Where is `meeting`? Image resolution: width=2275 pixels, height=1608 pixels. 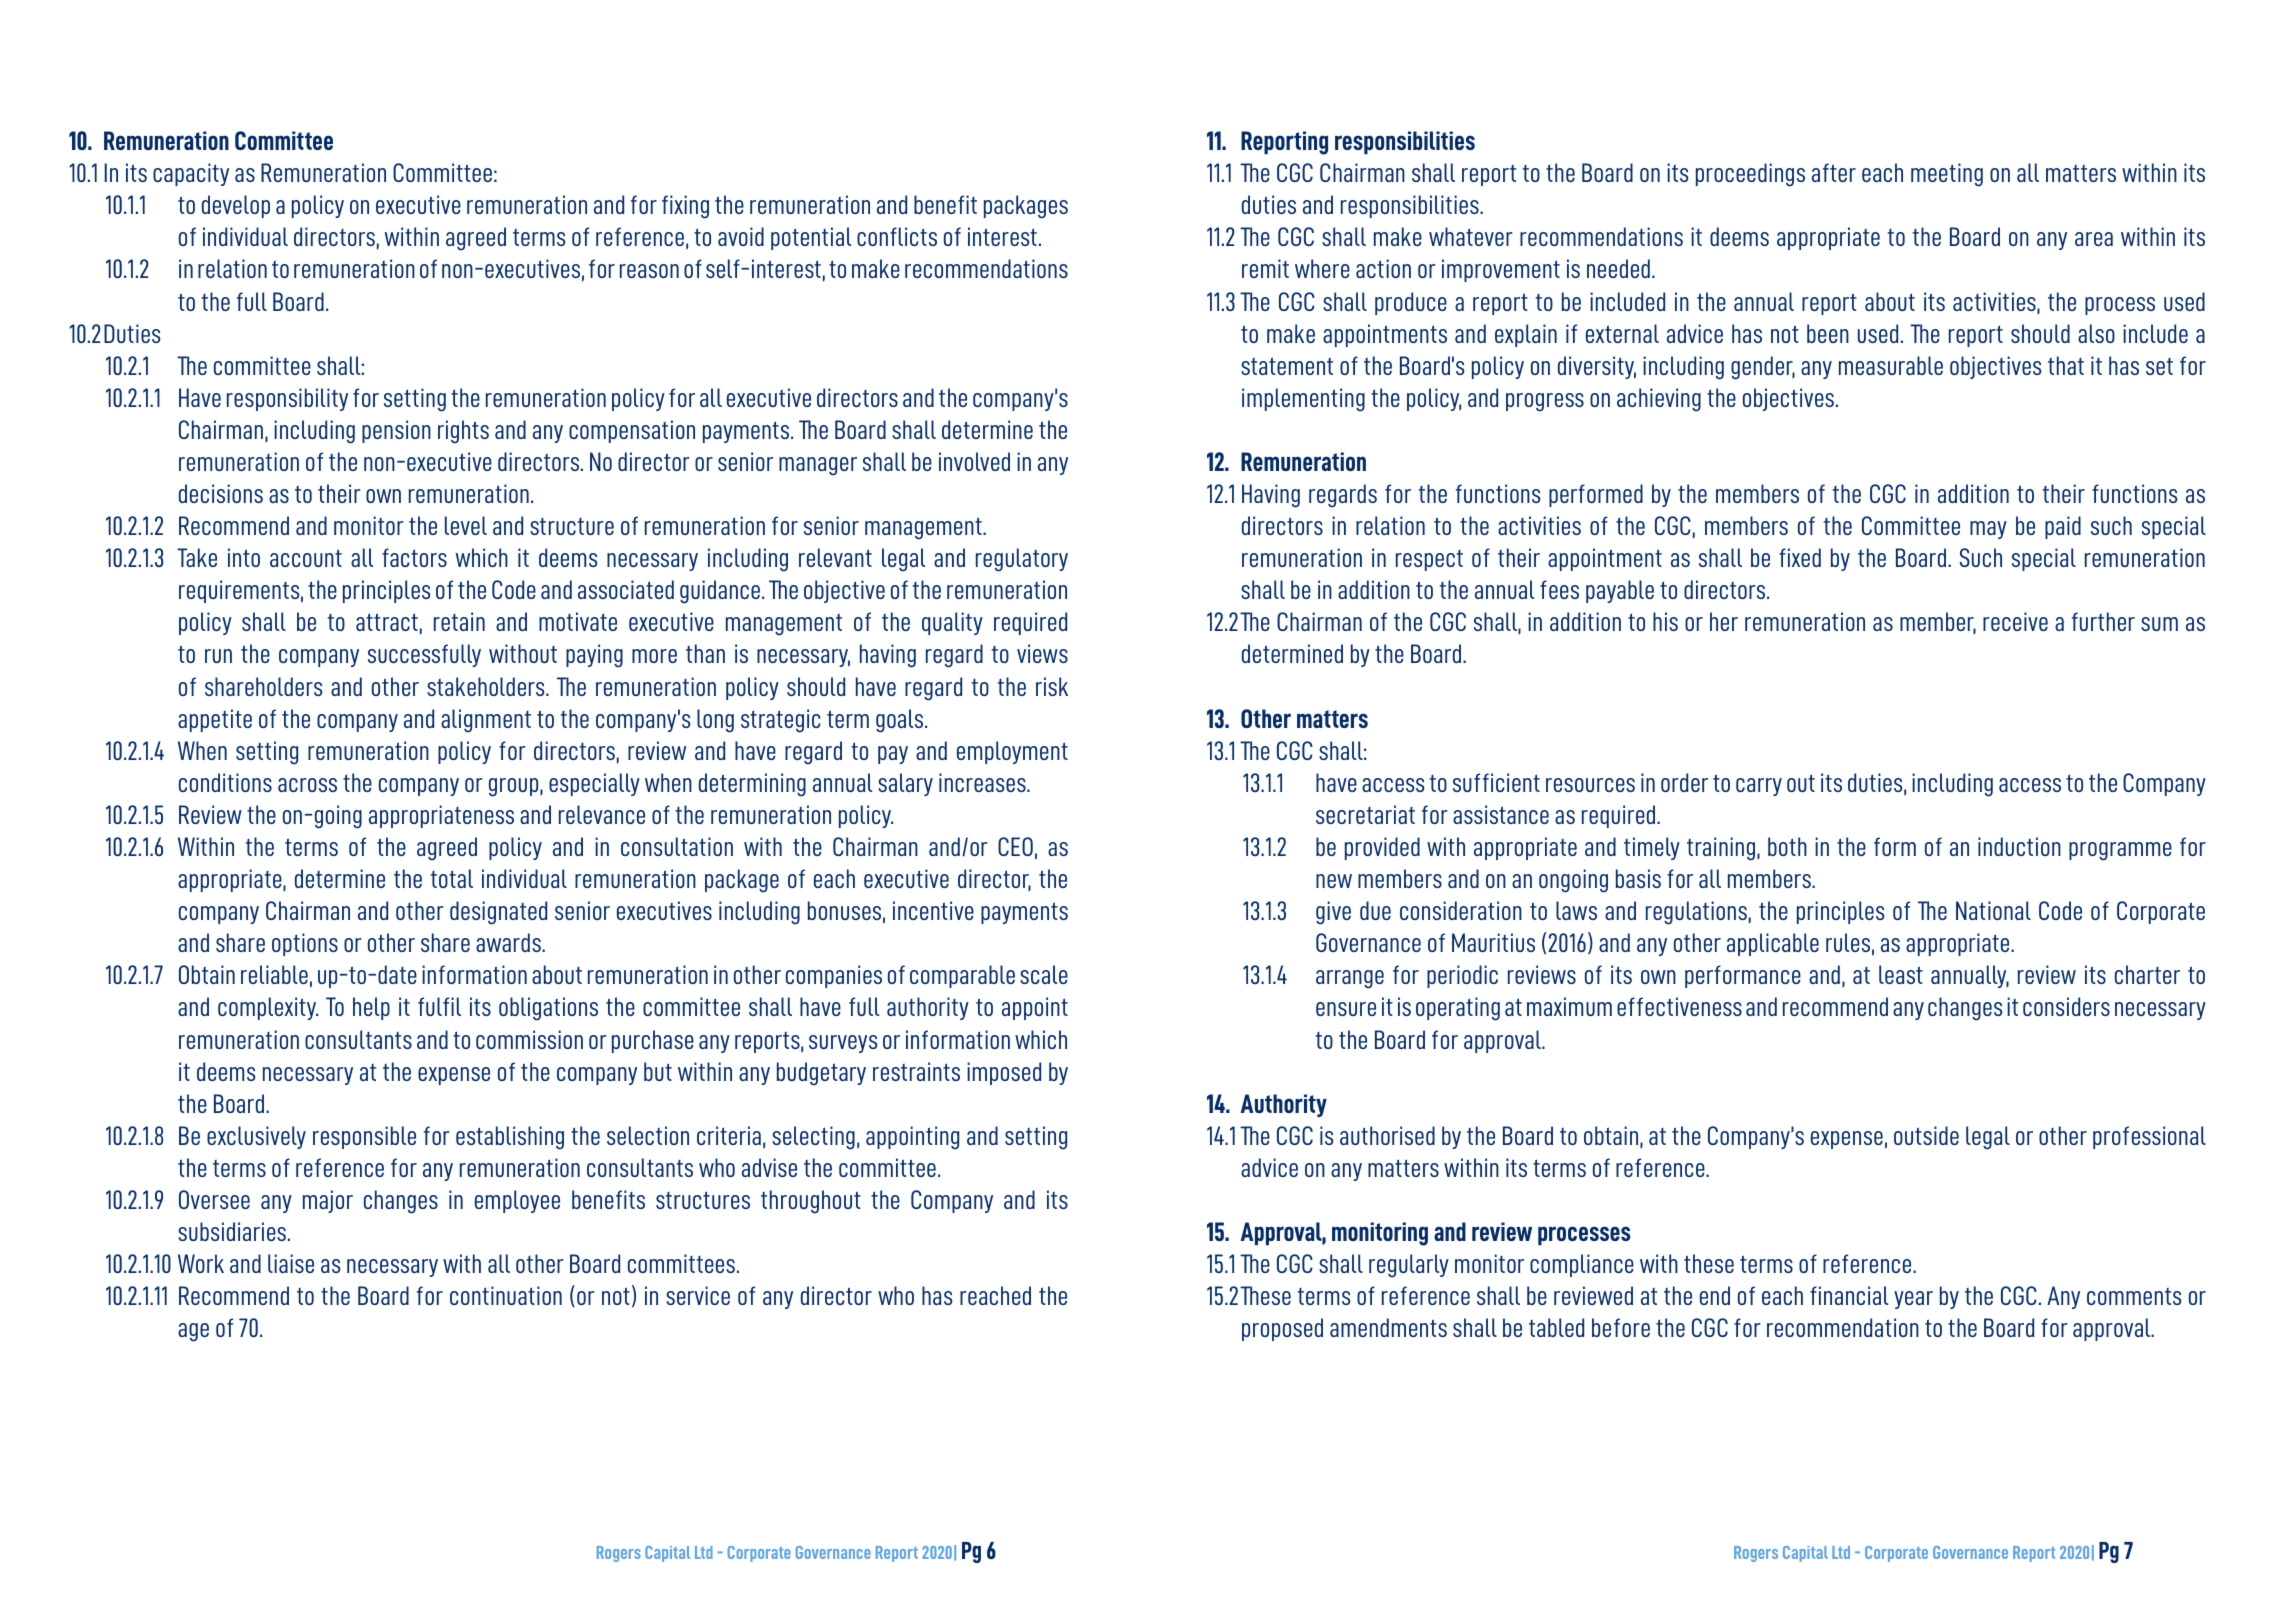
meeting is located at coordinates (1947, 175).
